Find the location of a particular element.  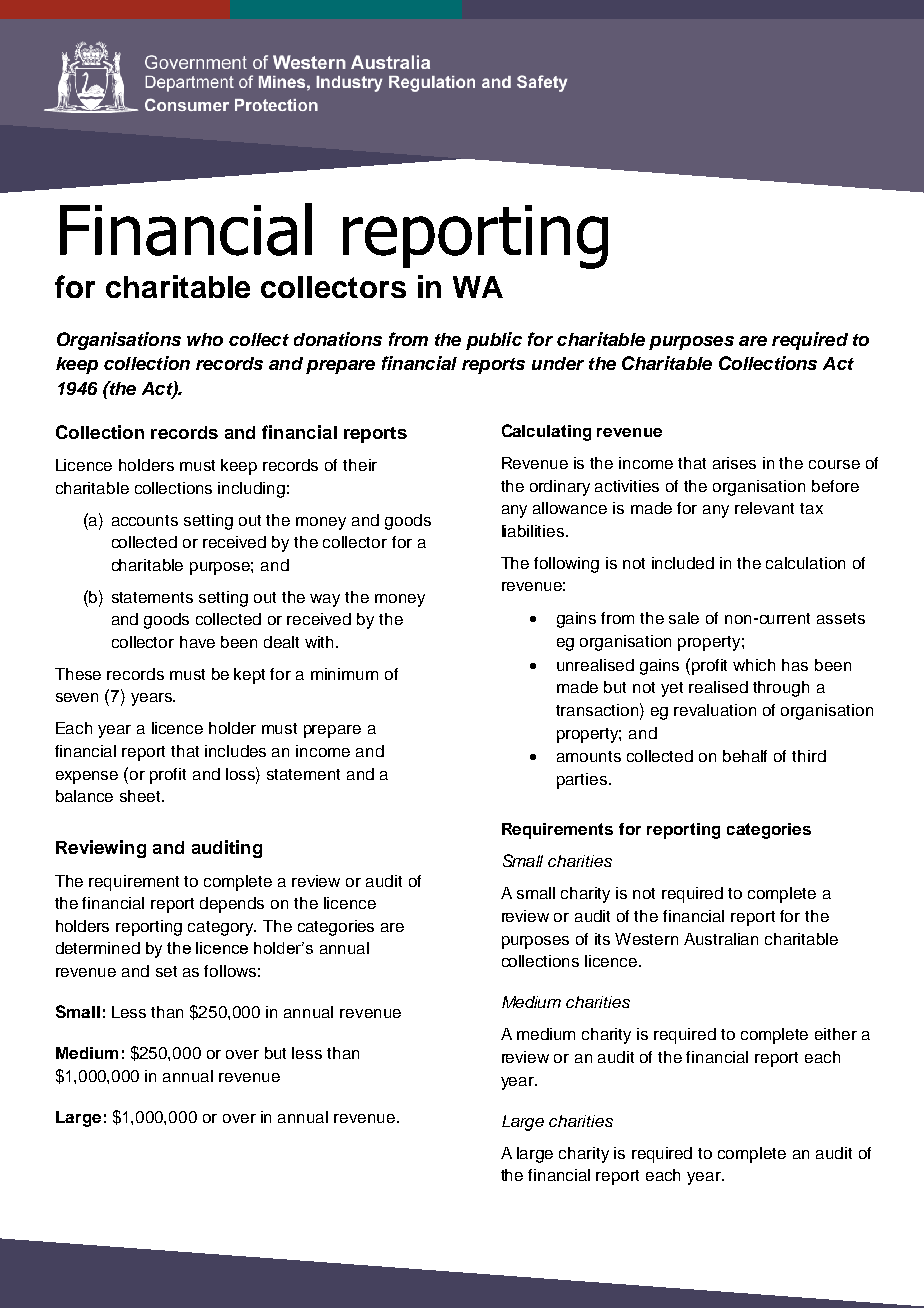

who is located at coordinates (205, 339).
